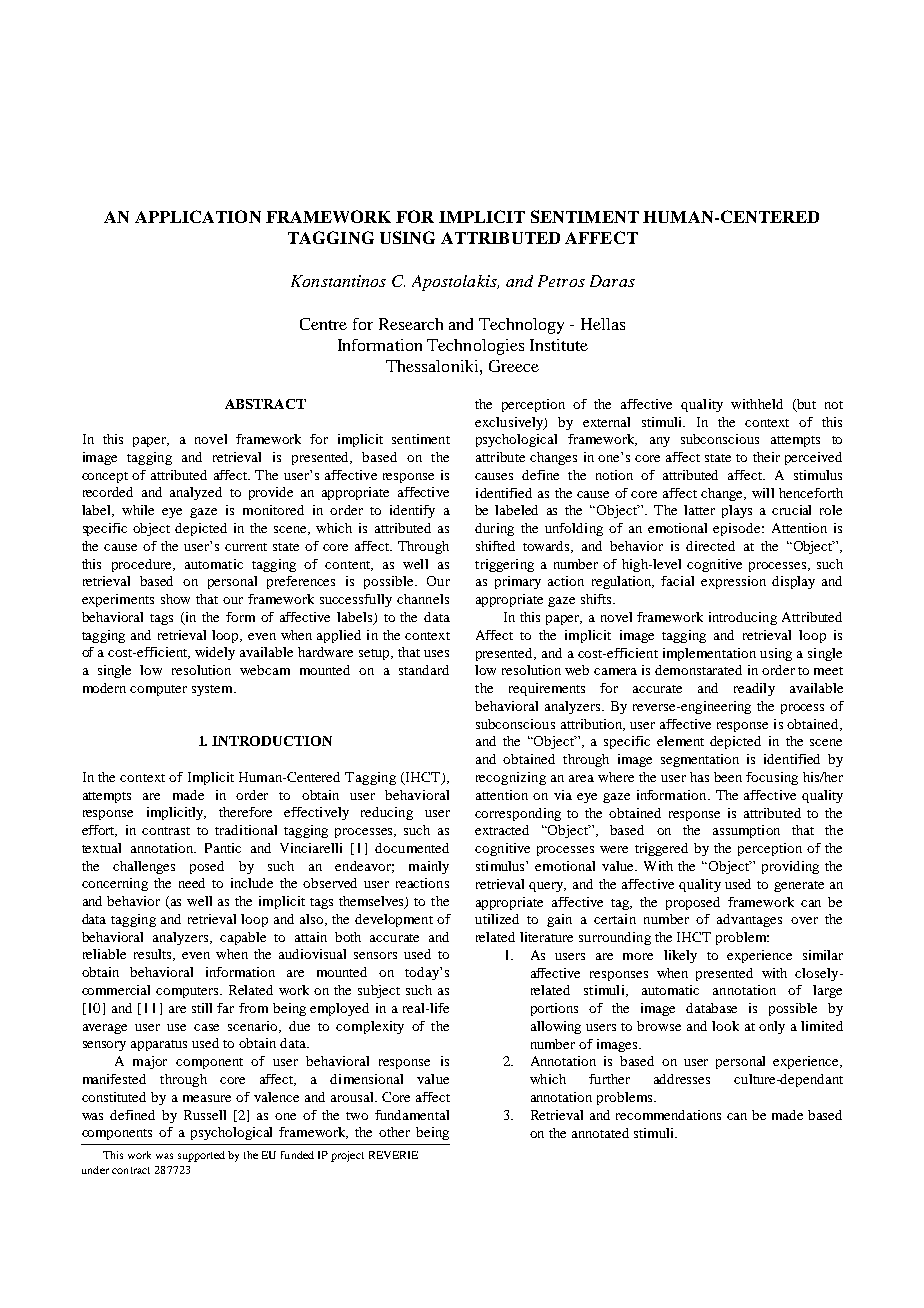 This page has height=1308, width=924. What do you see at coordinates (154, 955) in the page?
I see `results` at bounding box center [154, 955].
